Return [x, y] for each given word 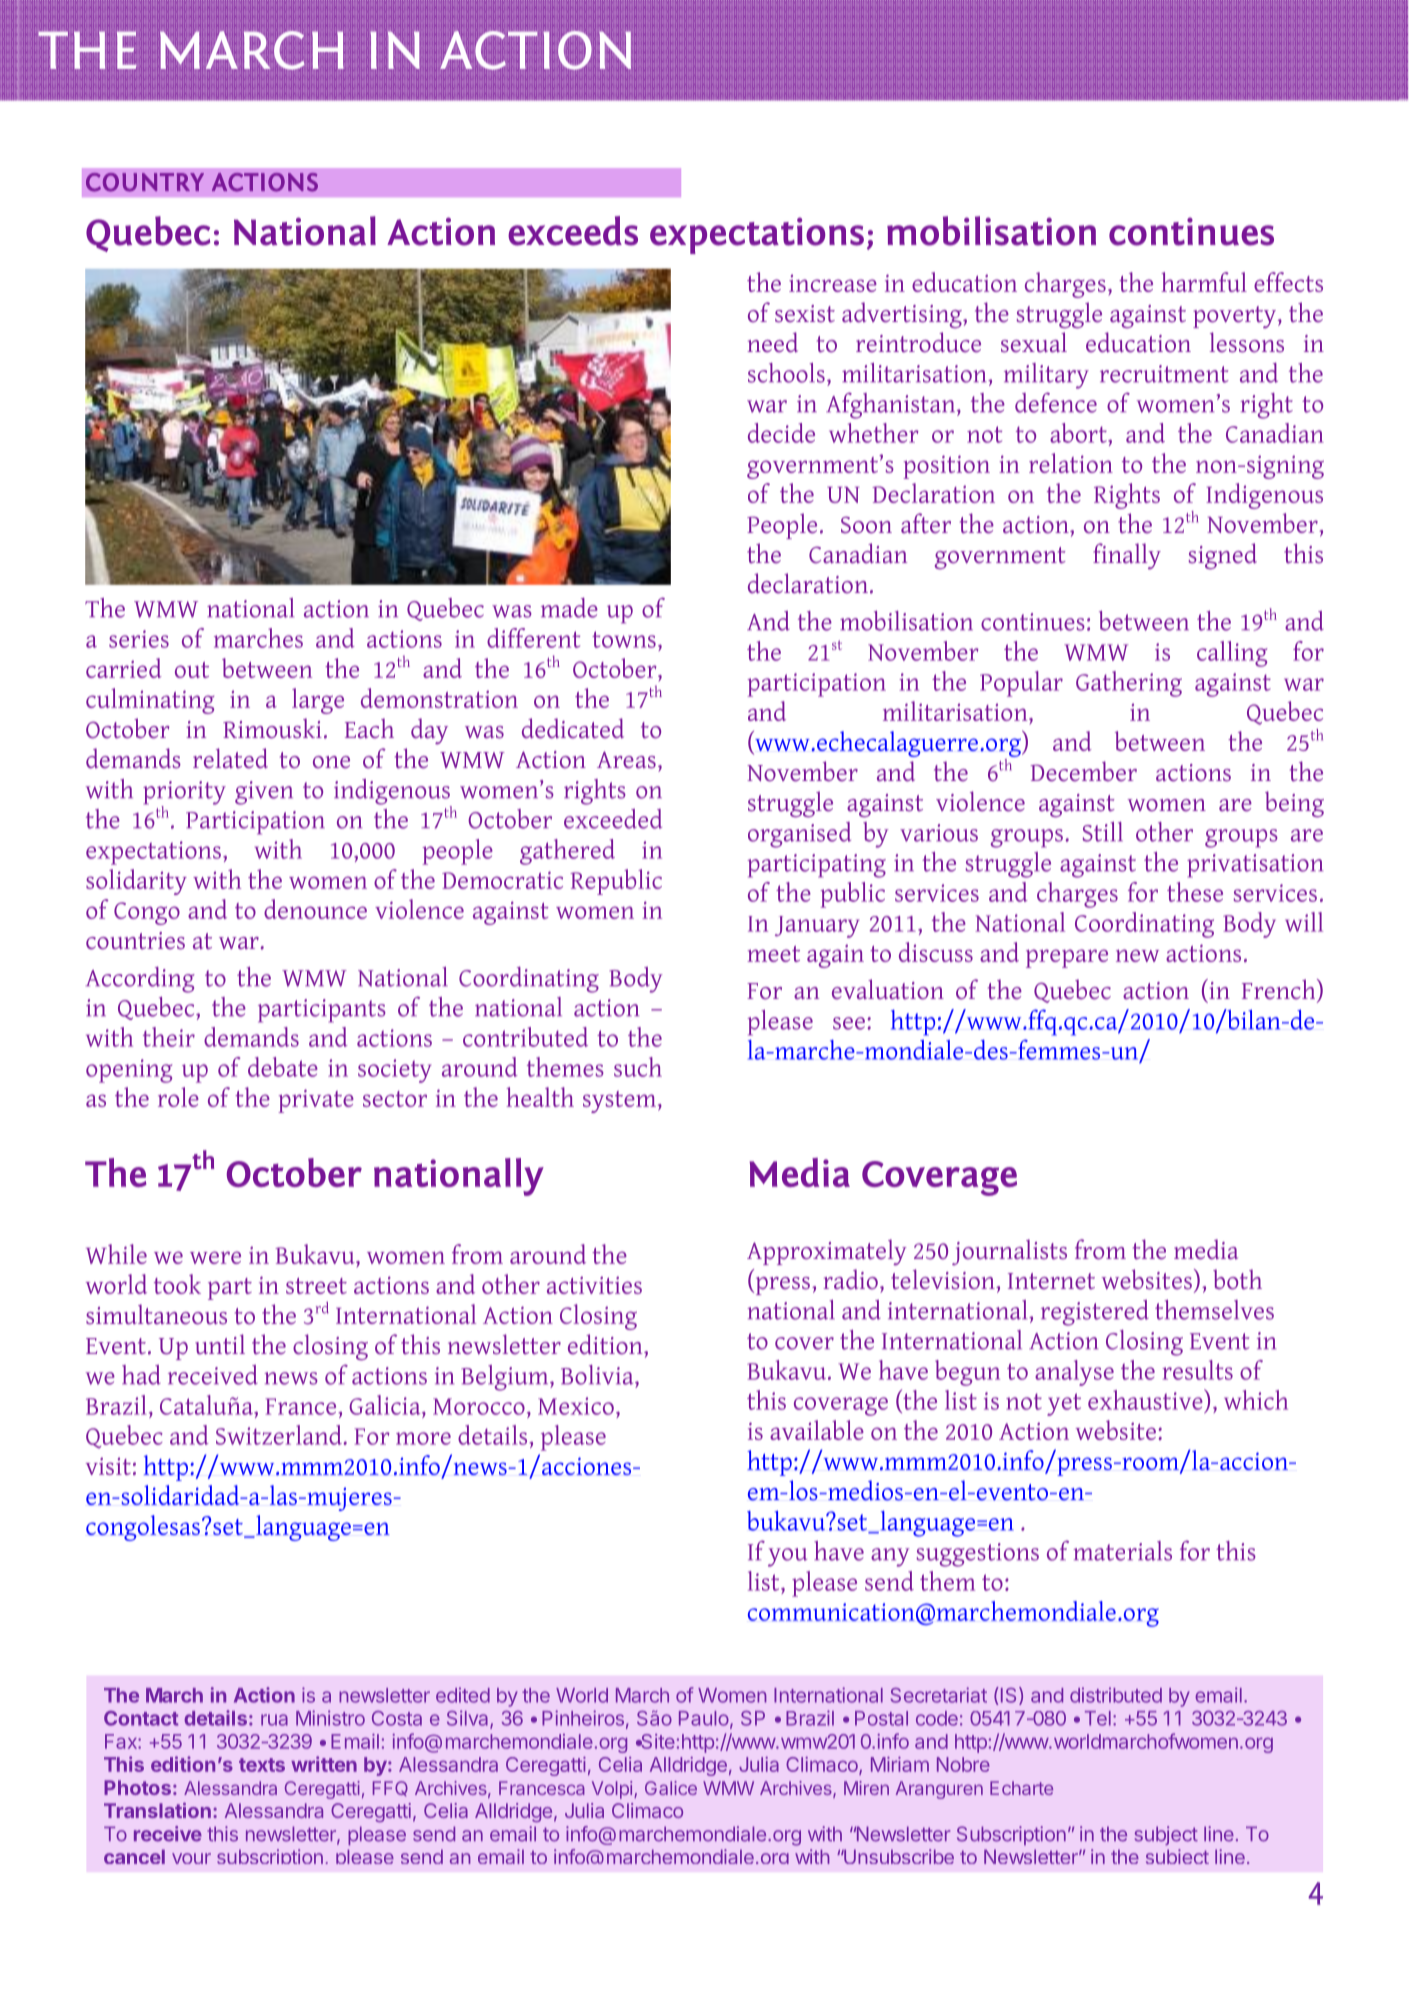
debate [283, 1067]
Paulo [704, 1718]
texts [262, 1765]
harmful [1204, 282]
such [638, 1067]
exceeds [573, 231]
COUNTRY [145, 182]
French [1280, 990]
